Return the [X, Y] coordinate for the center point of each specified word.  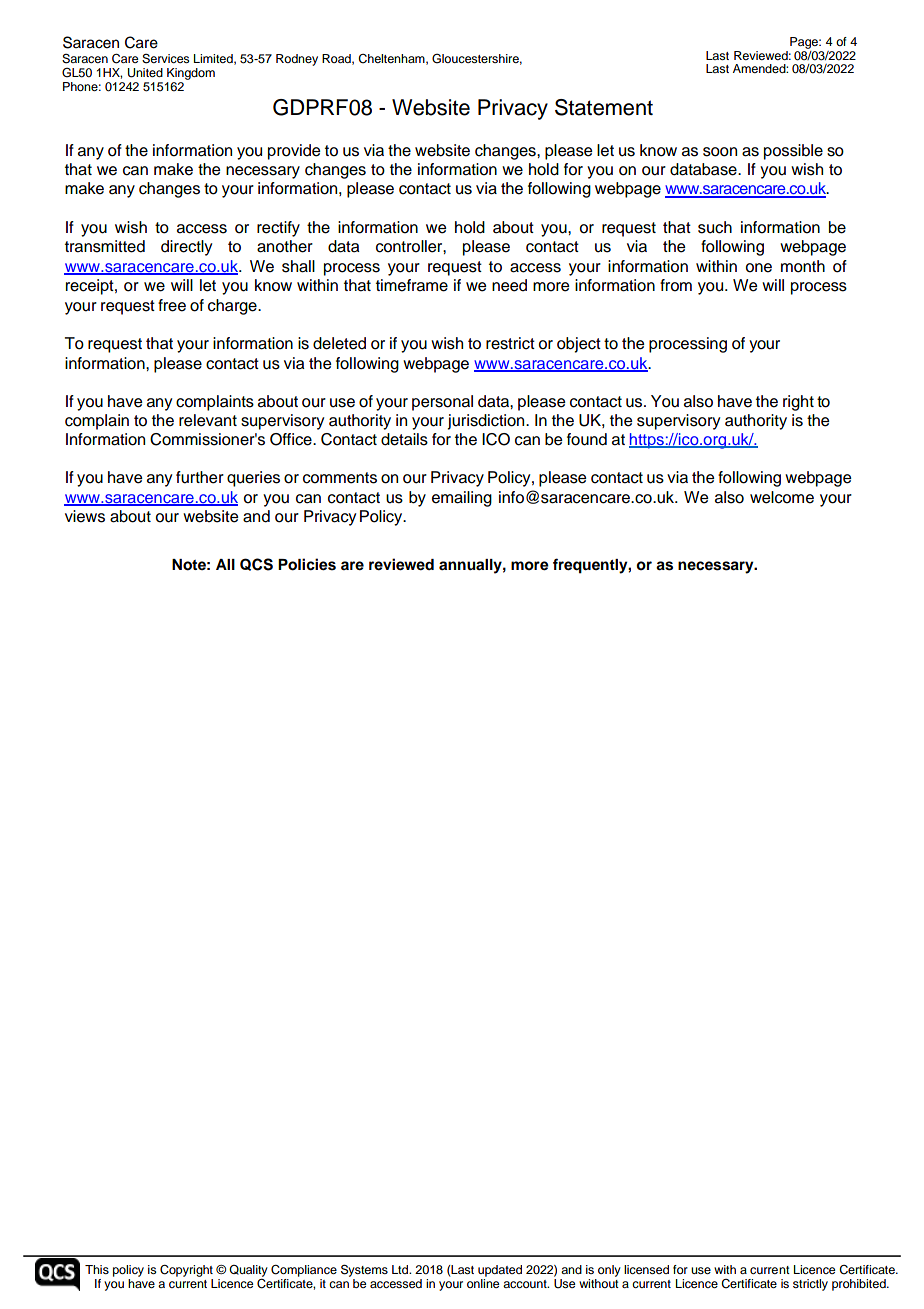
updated [500, 1271]
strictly [810, 1285]
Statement [604, 107]
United [145, 73]
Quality [248, 1271]
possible [793, 152]
